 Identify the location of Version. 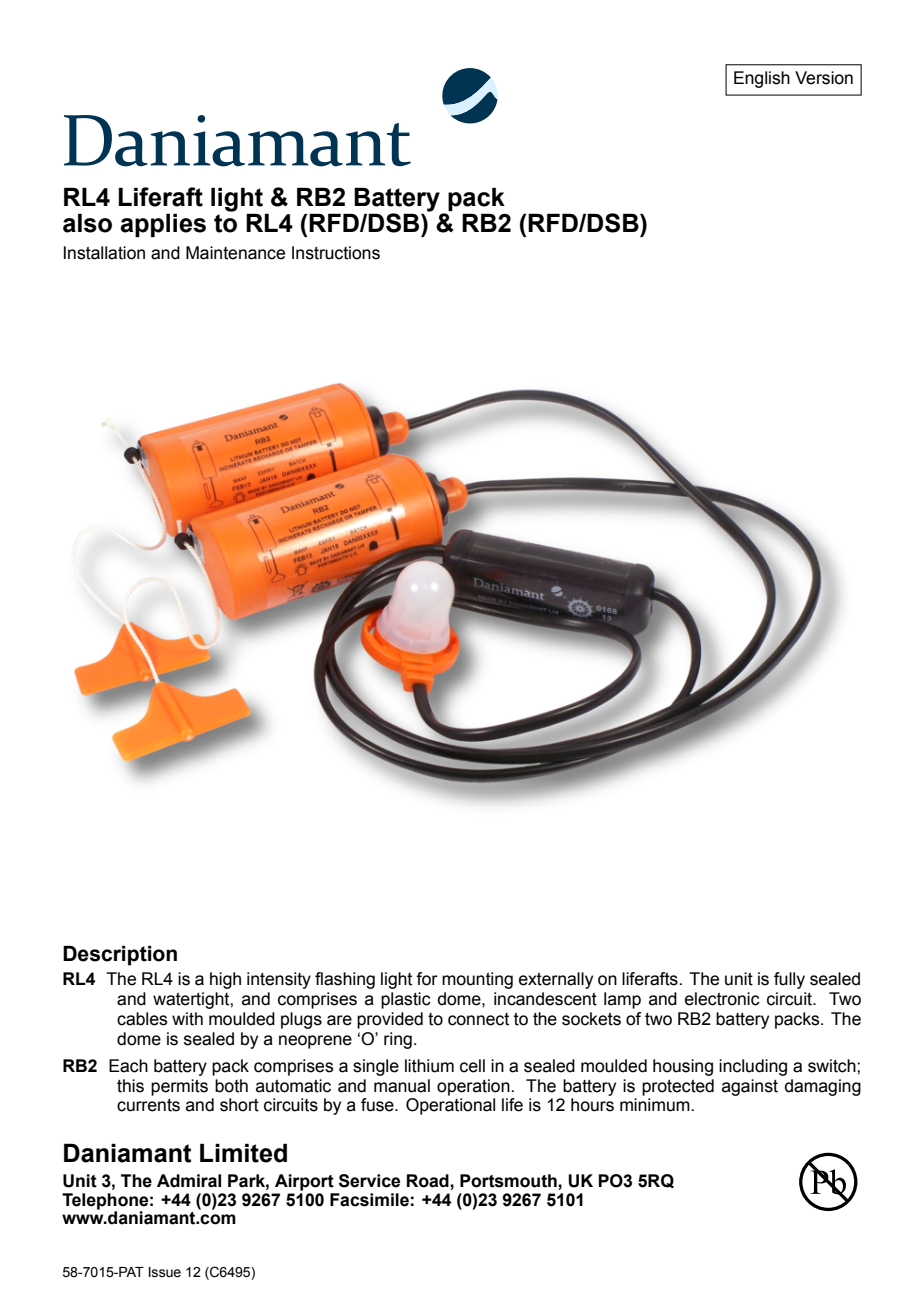
(824, 78).
